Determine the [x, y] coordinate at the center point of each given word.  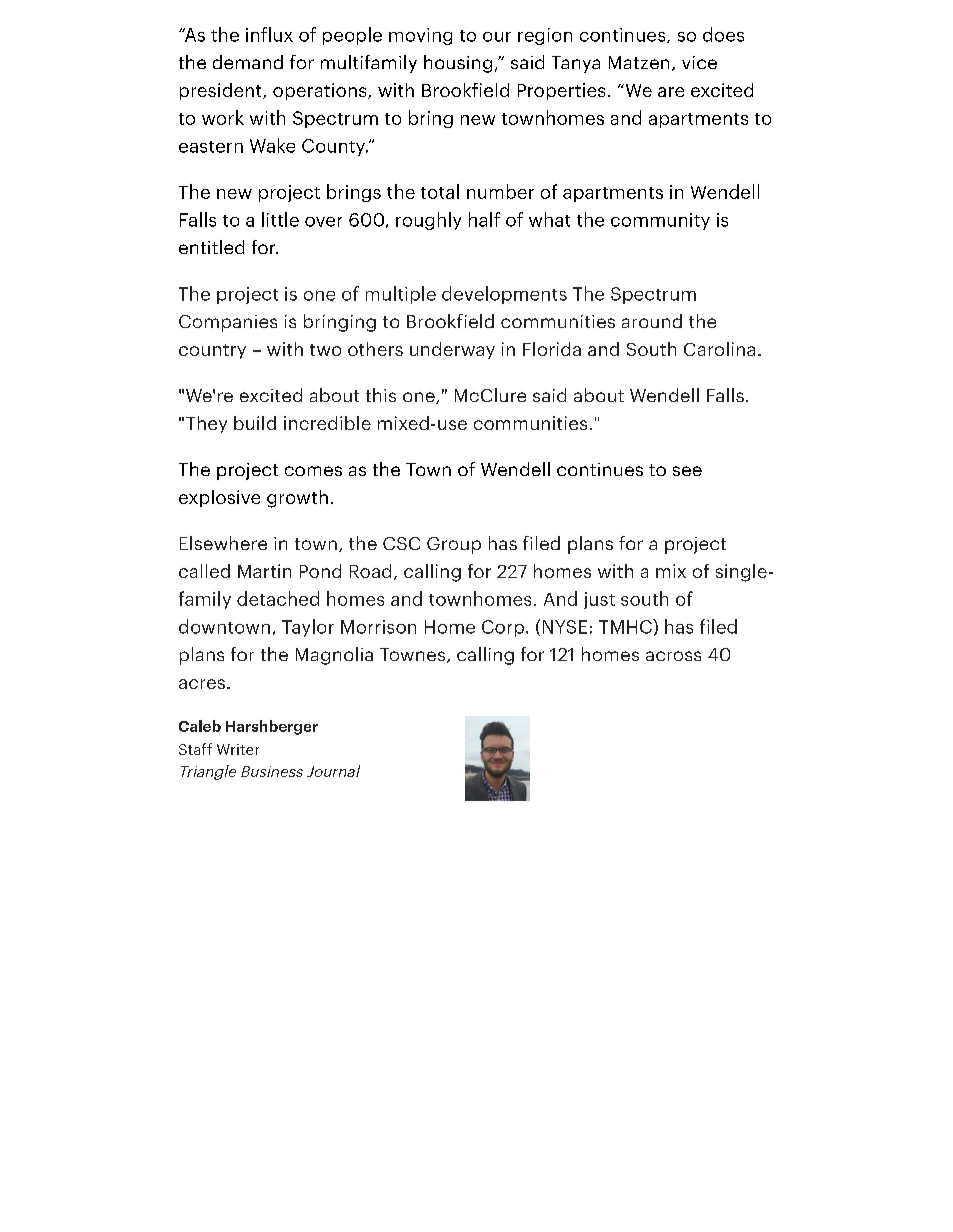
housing [458, 64]
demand [248, 62]
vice [699, 62]
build [255, 423]
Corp [503, 628]
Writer [238, 749]
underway [452, 350]
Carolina [719, 349]
